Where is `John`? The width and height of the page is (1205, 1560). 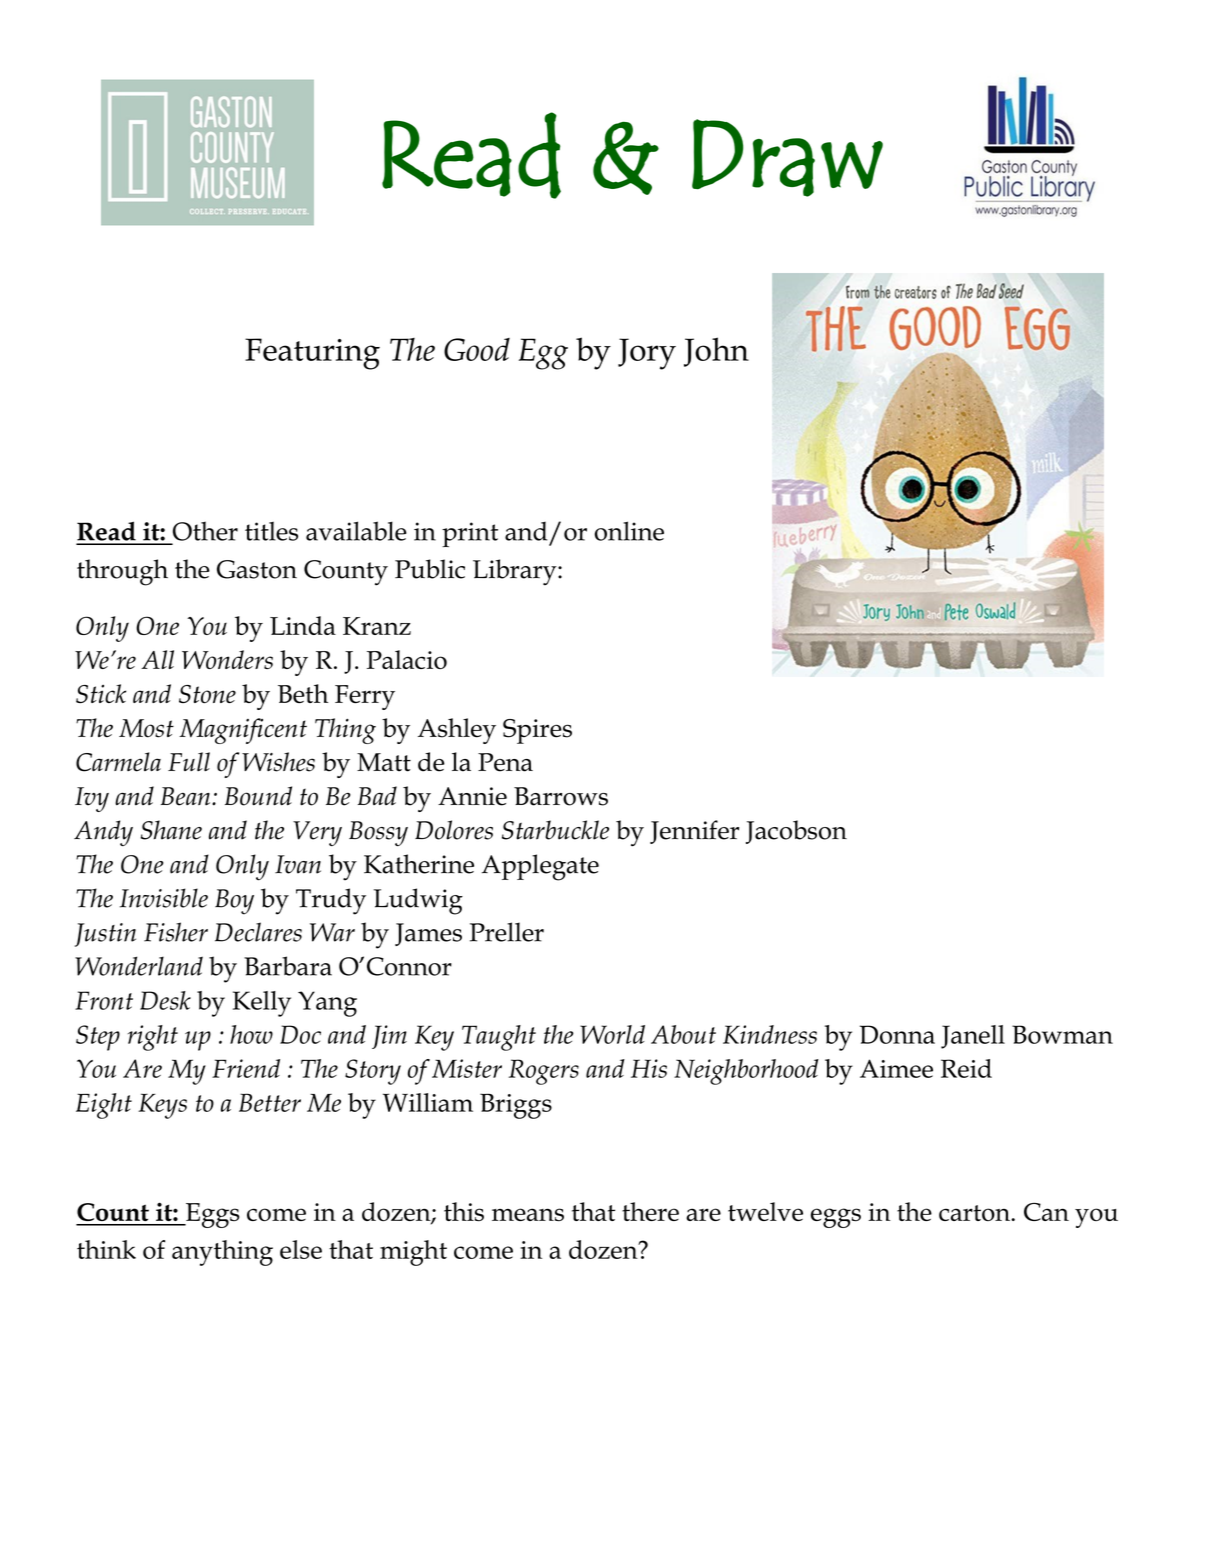
John is located at coordinates (716, 352).
